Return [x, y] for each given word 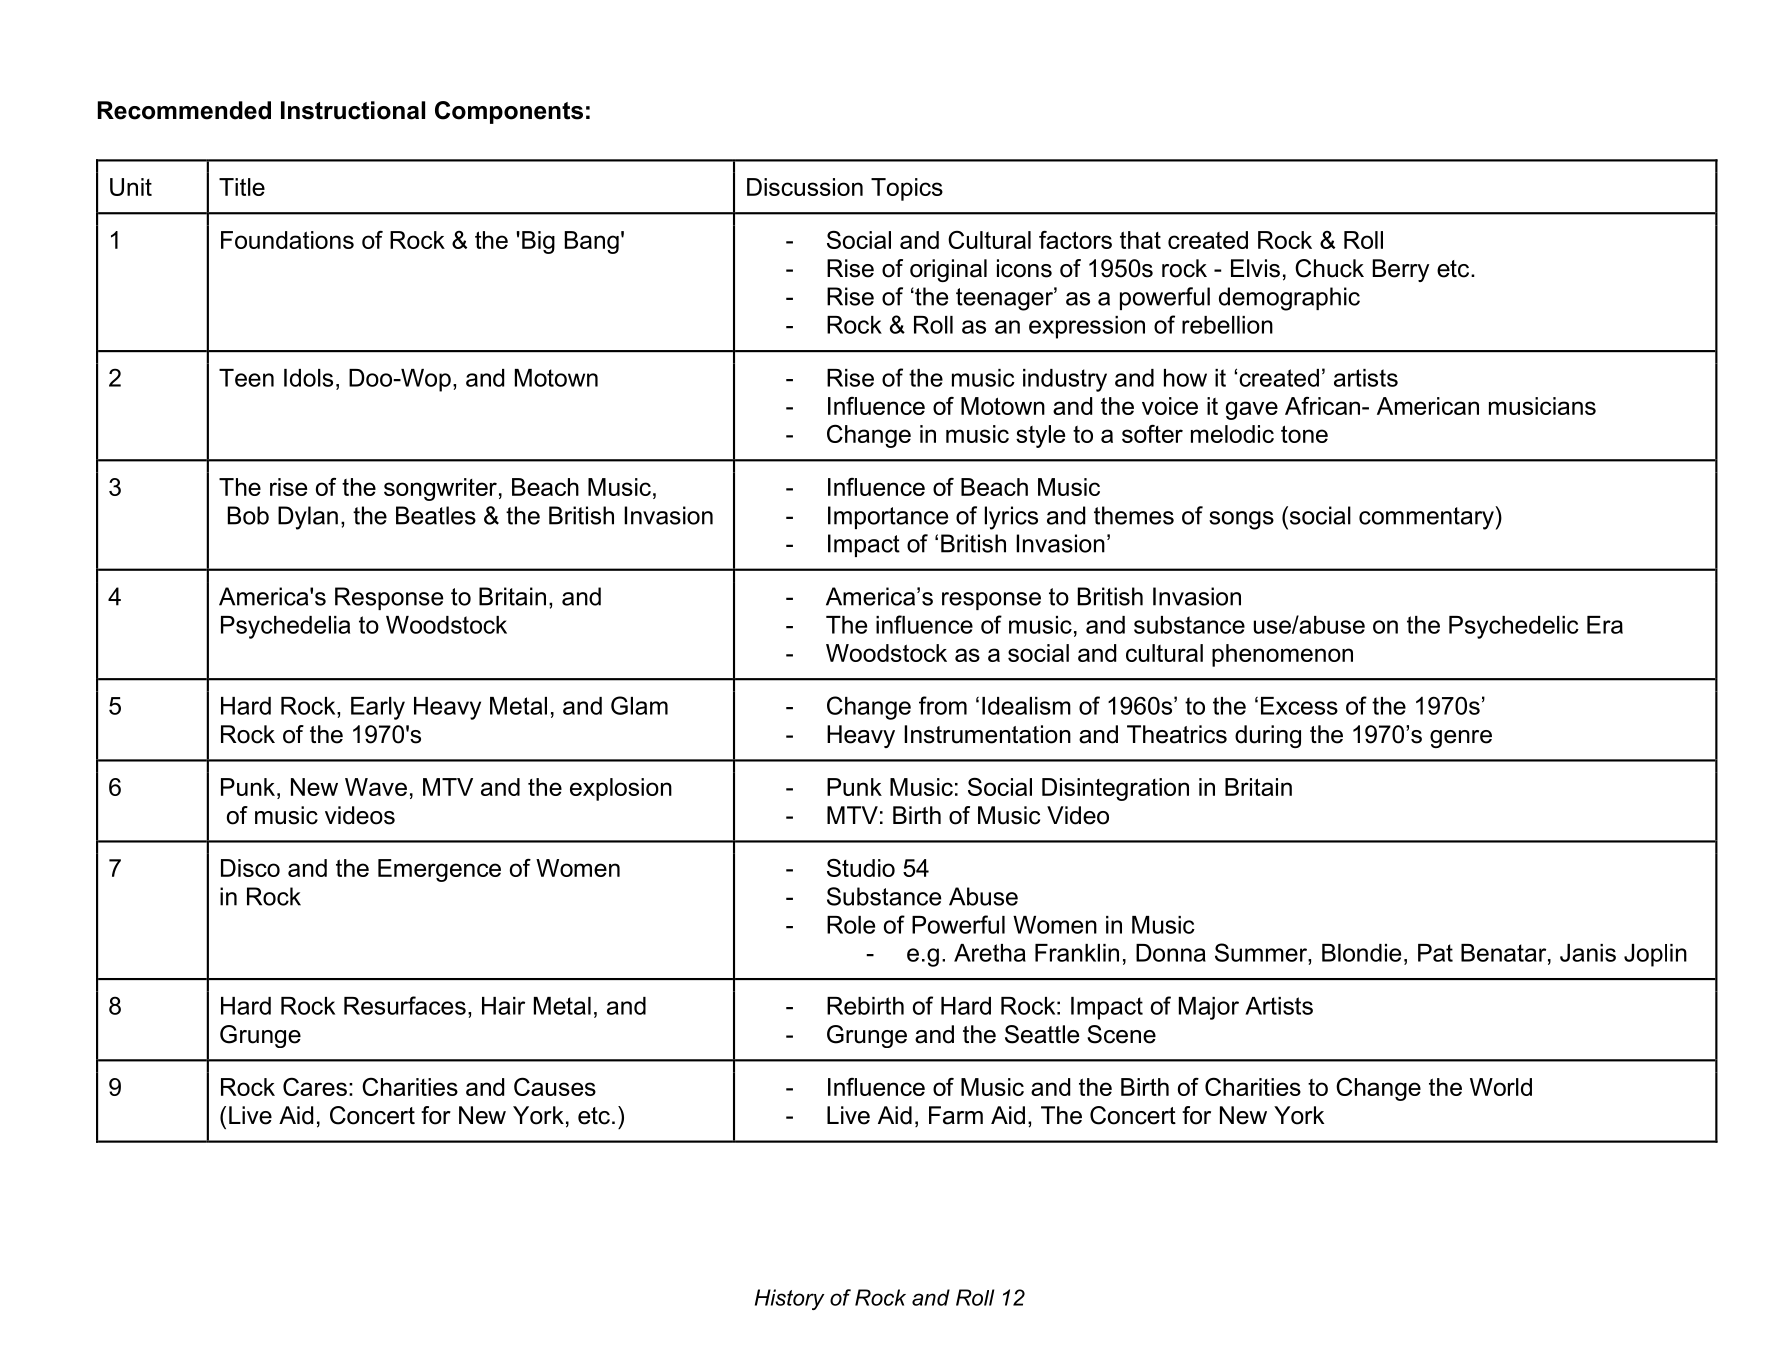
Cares [315, 1086]
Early [378, 708]
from [943, 705]
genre [1461, 739]
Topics [907, 189]
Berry [1401, 270]
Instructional [353, 110]
